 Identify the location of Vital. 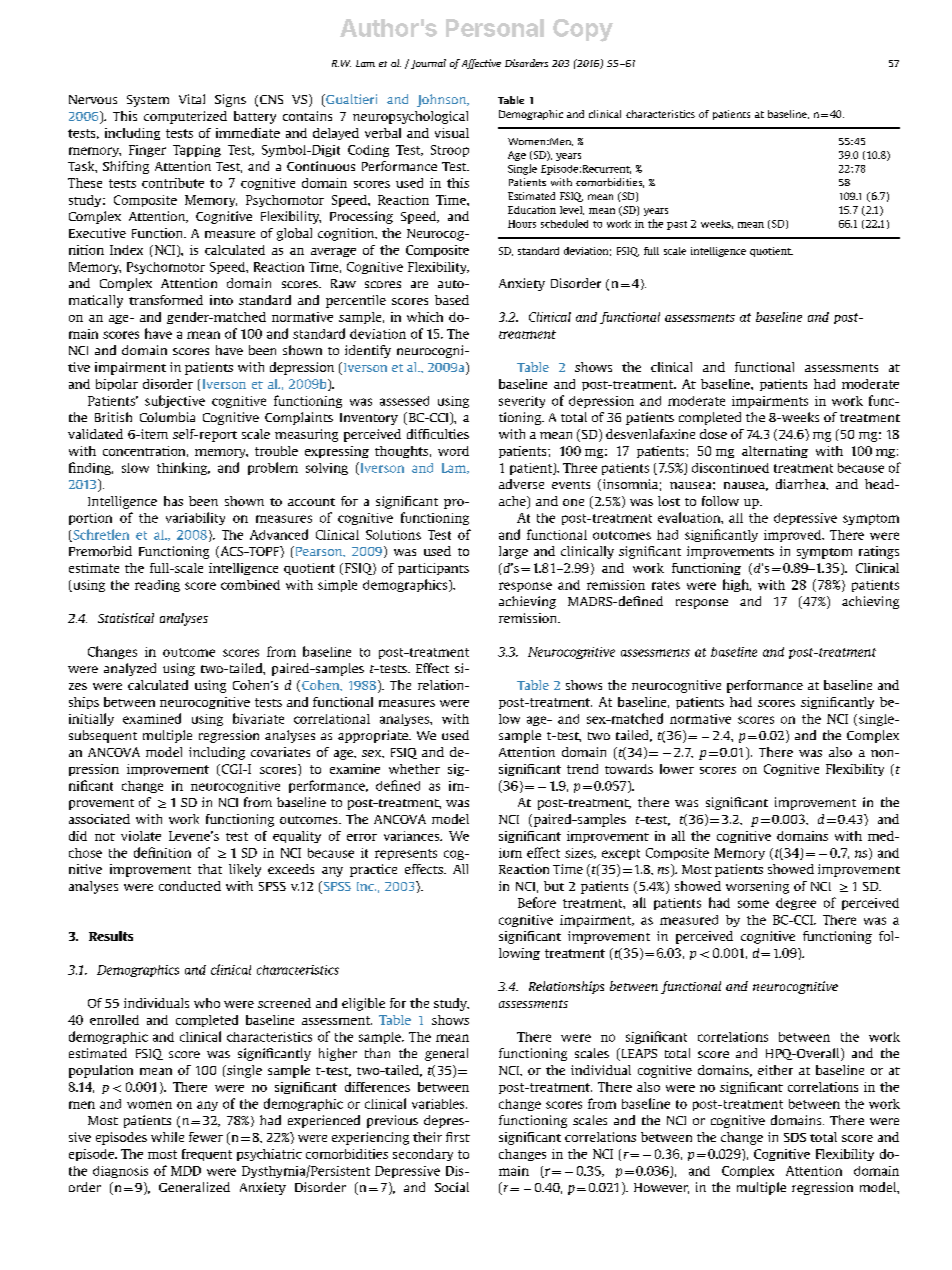
(192, 99).
